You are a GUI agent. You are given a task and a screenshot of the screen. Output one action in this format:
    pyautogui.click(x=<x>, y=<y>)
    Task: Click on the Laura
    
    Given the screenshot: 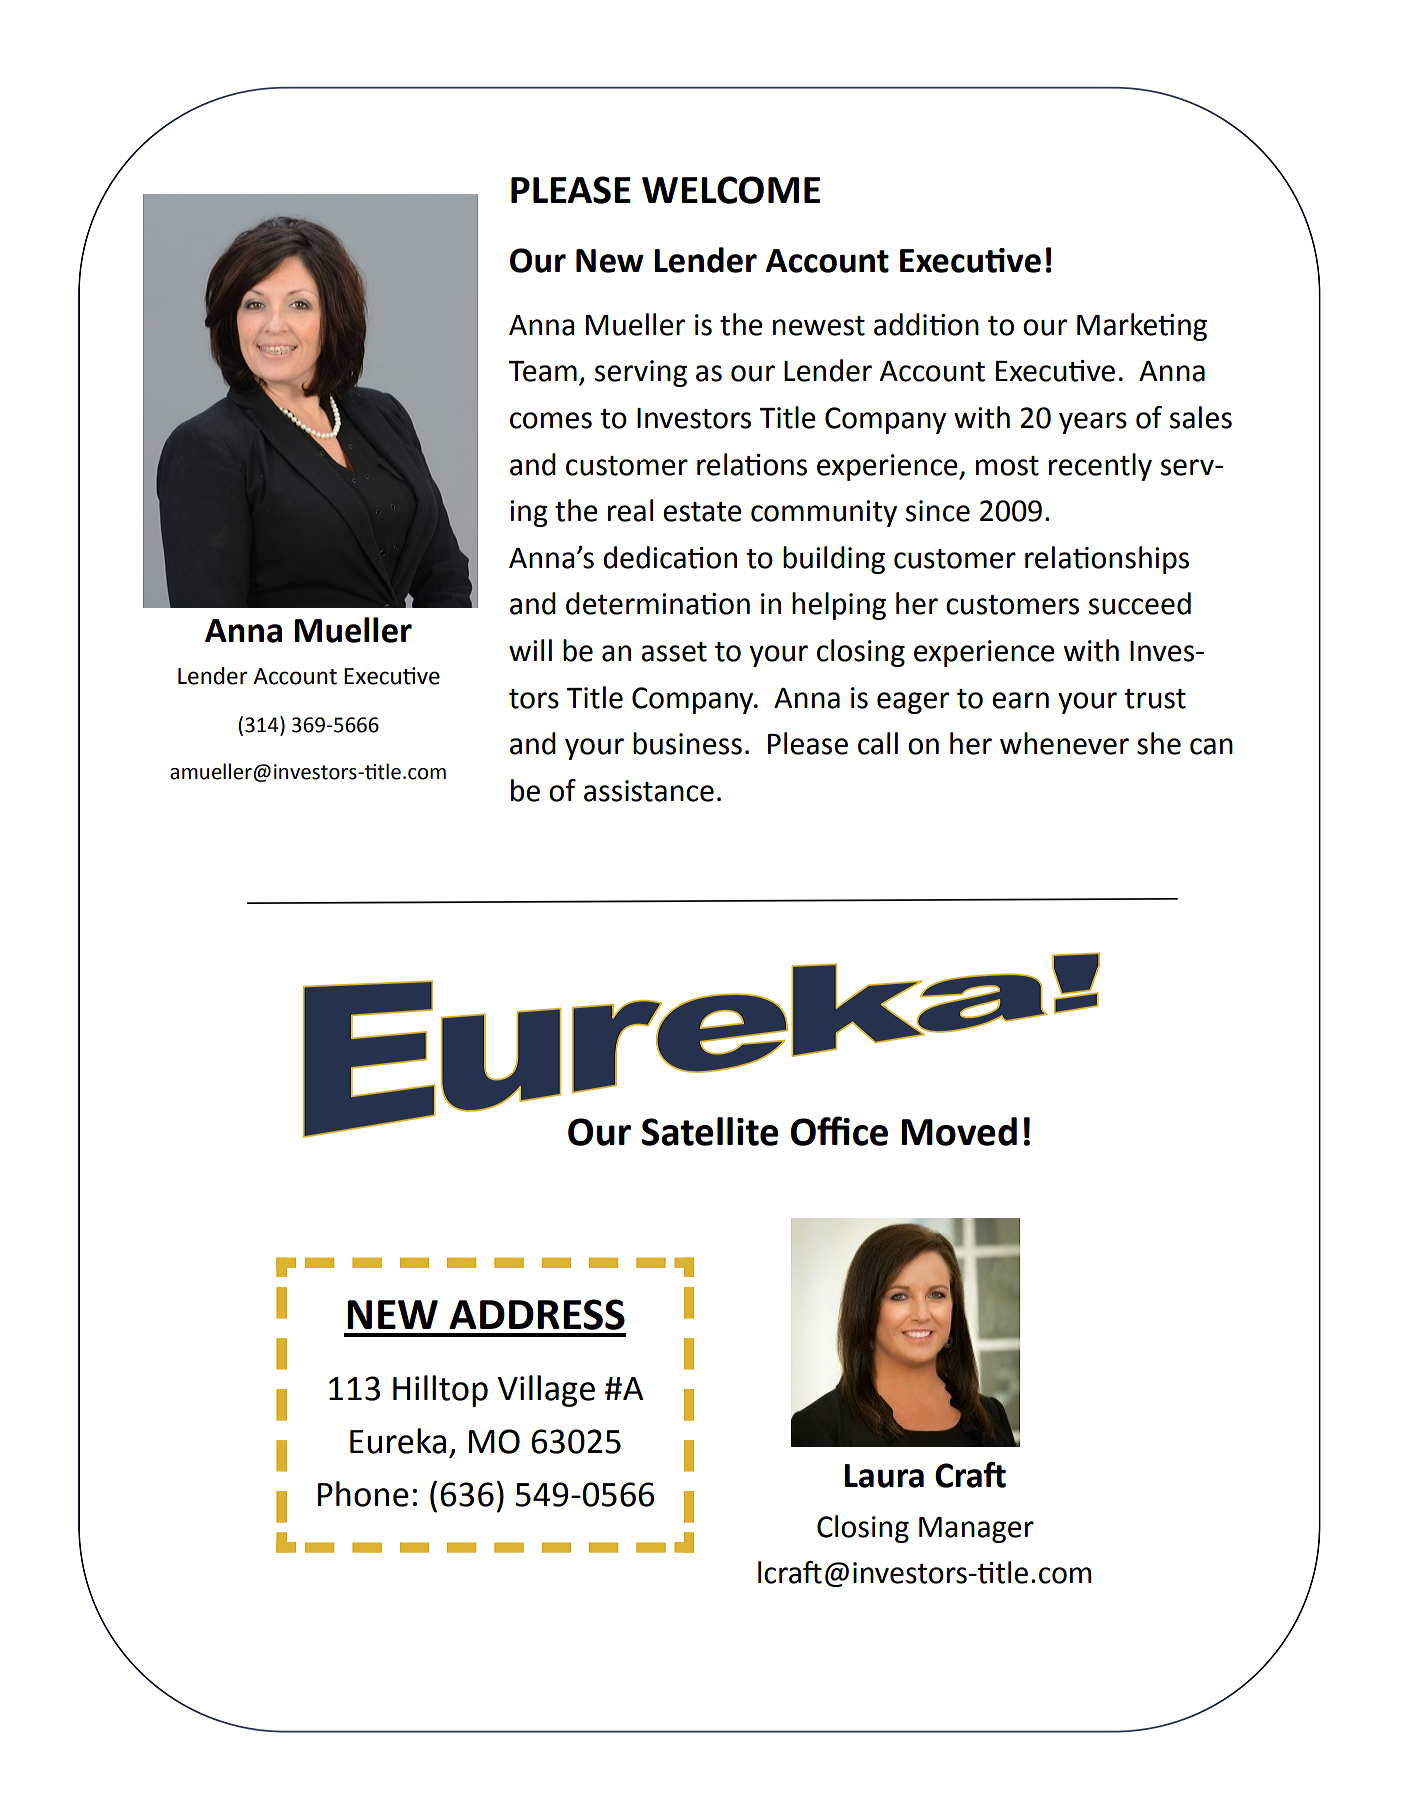 What is the action you would take?
    pyautogui.click(x=884, y=1476)
